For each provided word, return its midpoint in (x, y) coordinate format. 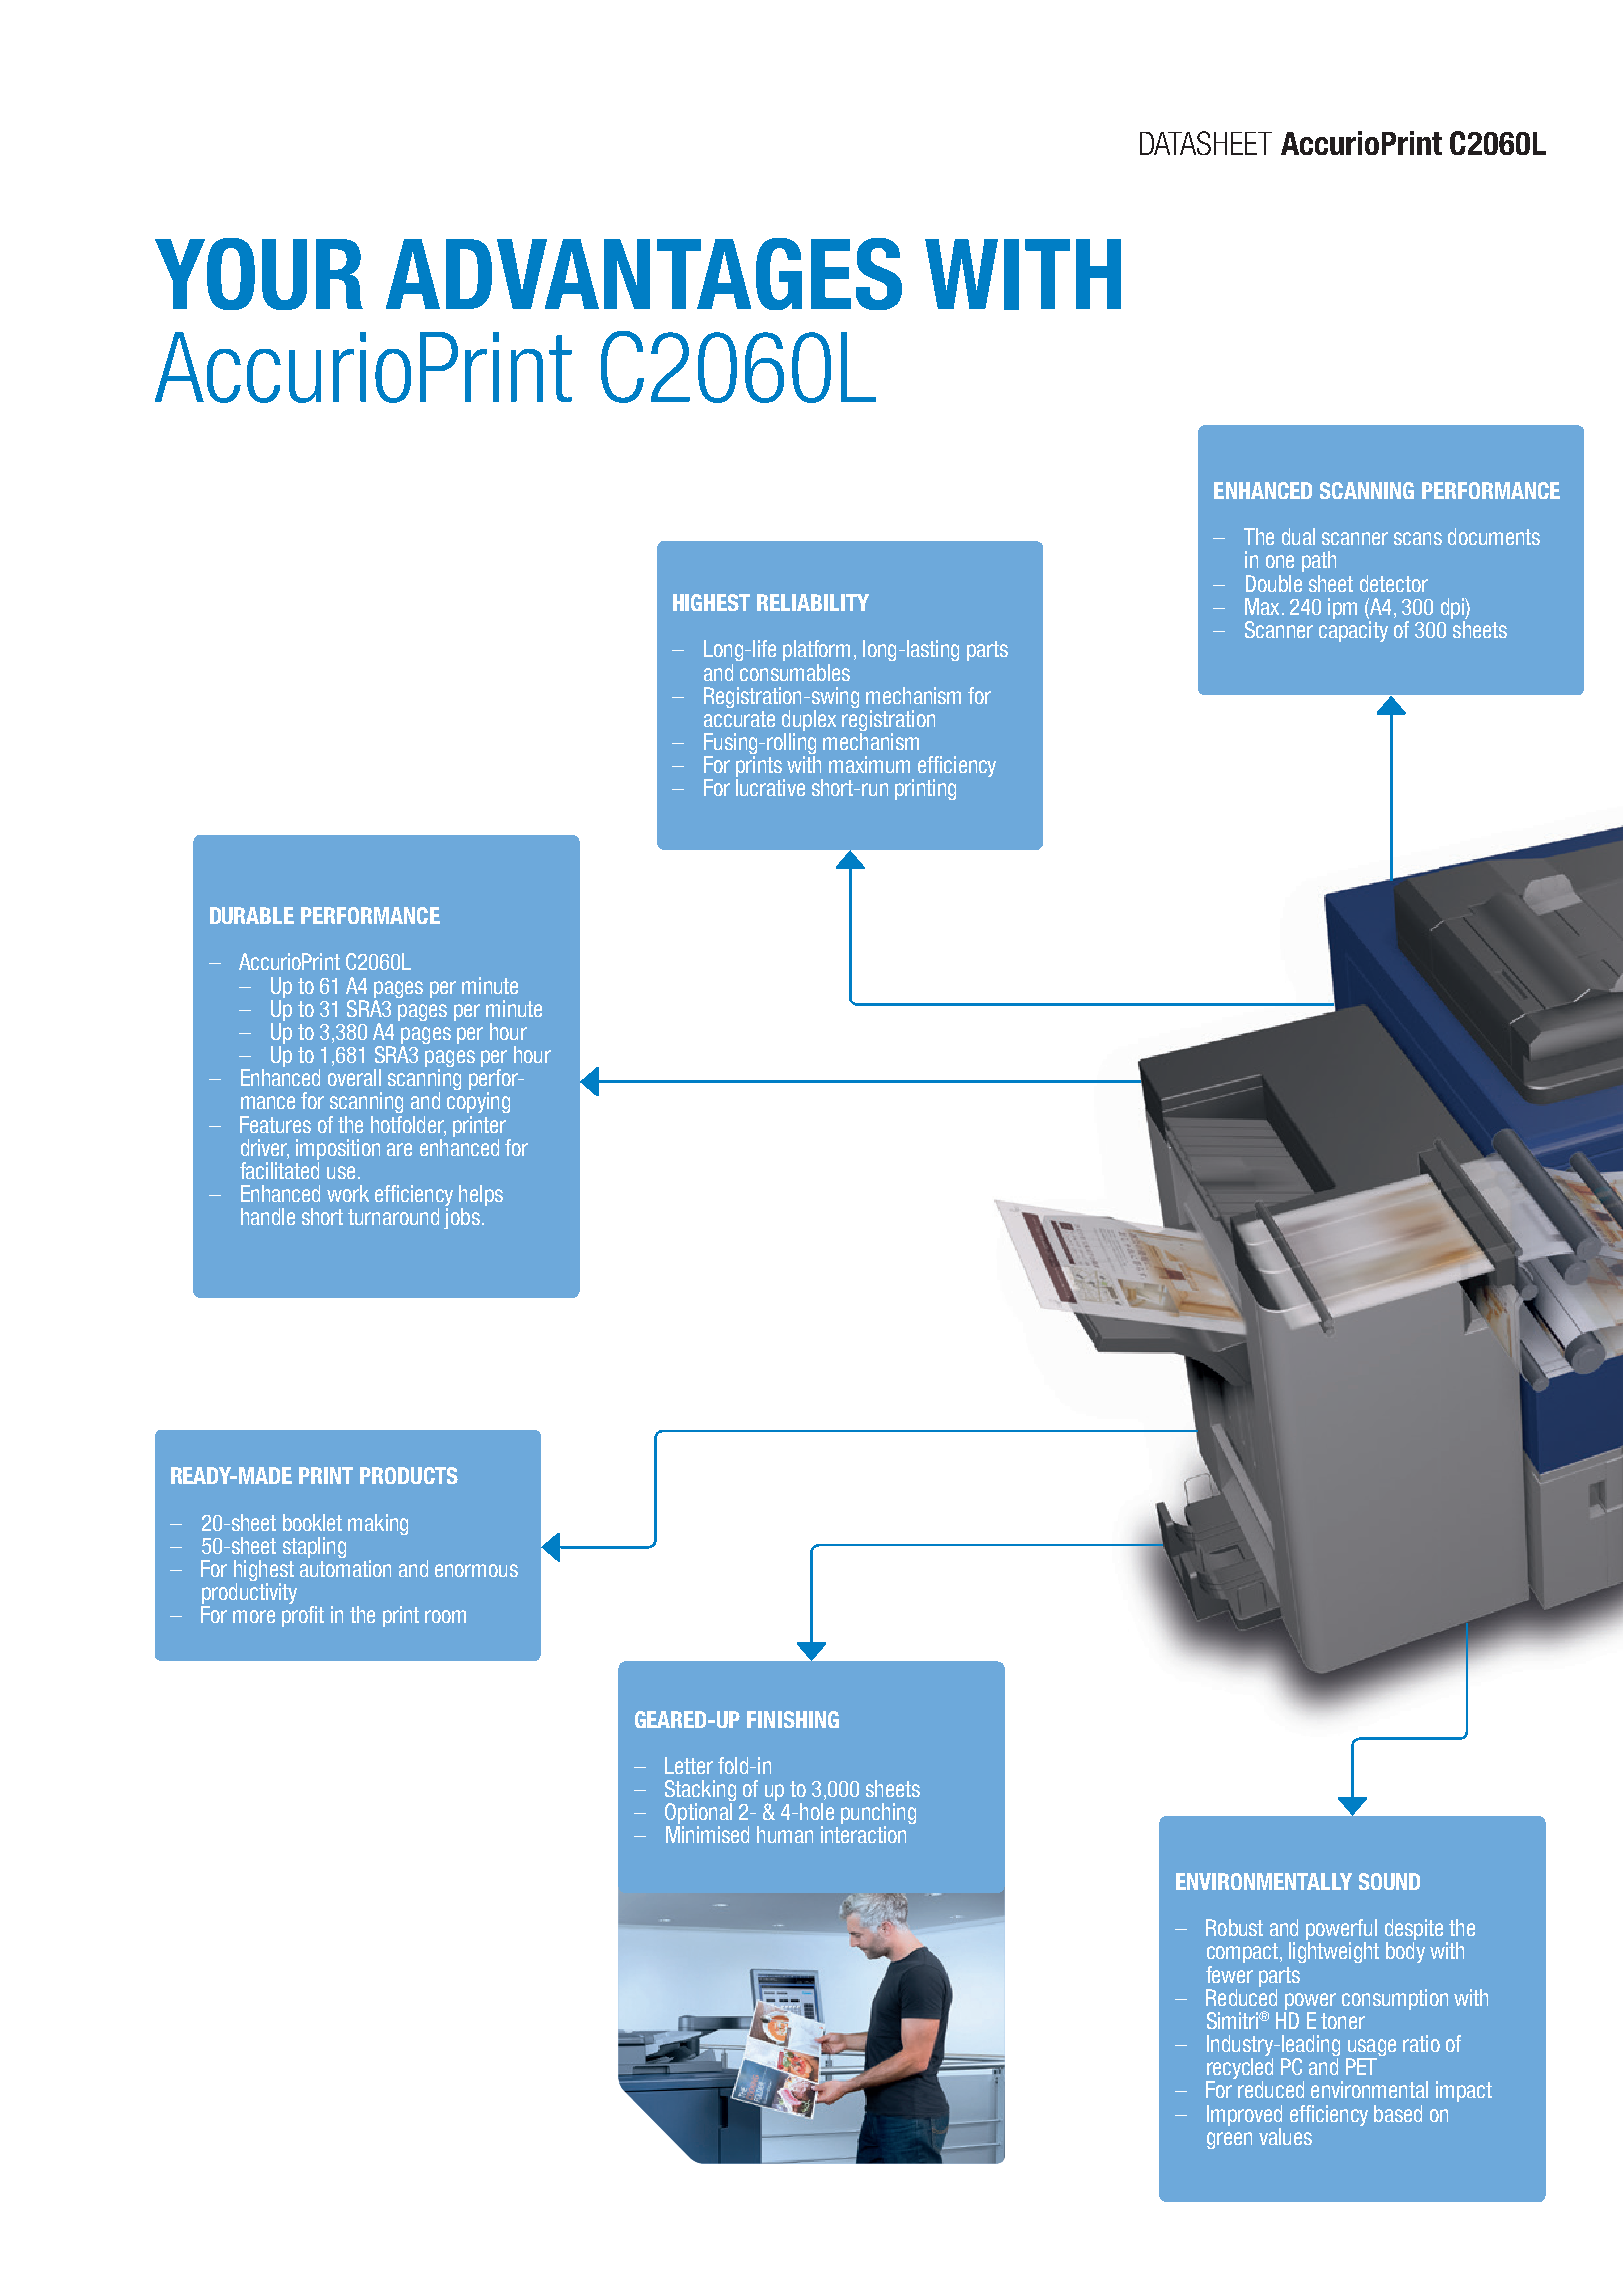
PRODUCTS (409, 1475)
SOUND (1389, 1881)
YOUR (259, 274)
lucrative (770, 787)
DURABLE (252, 915)
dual (1298, 536)
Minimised (707, 1834)
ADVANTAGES (644, 274)
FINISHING (793, 1719)
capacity (1353, 631)
